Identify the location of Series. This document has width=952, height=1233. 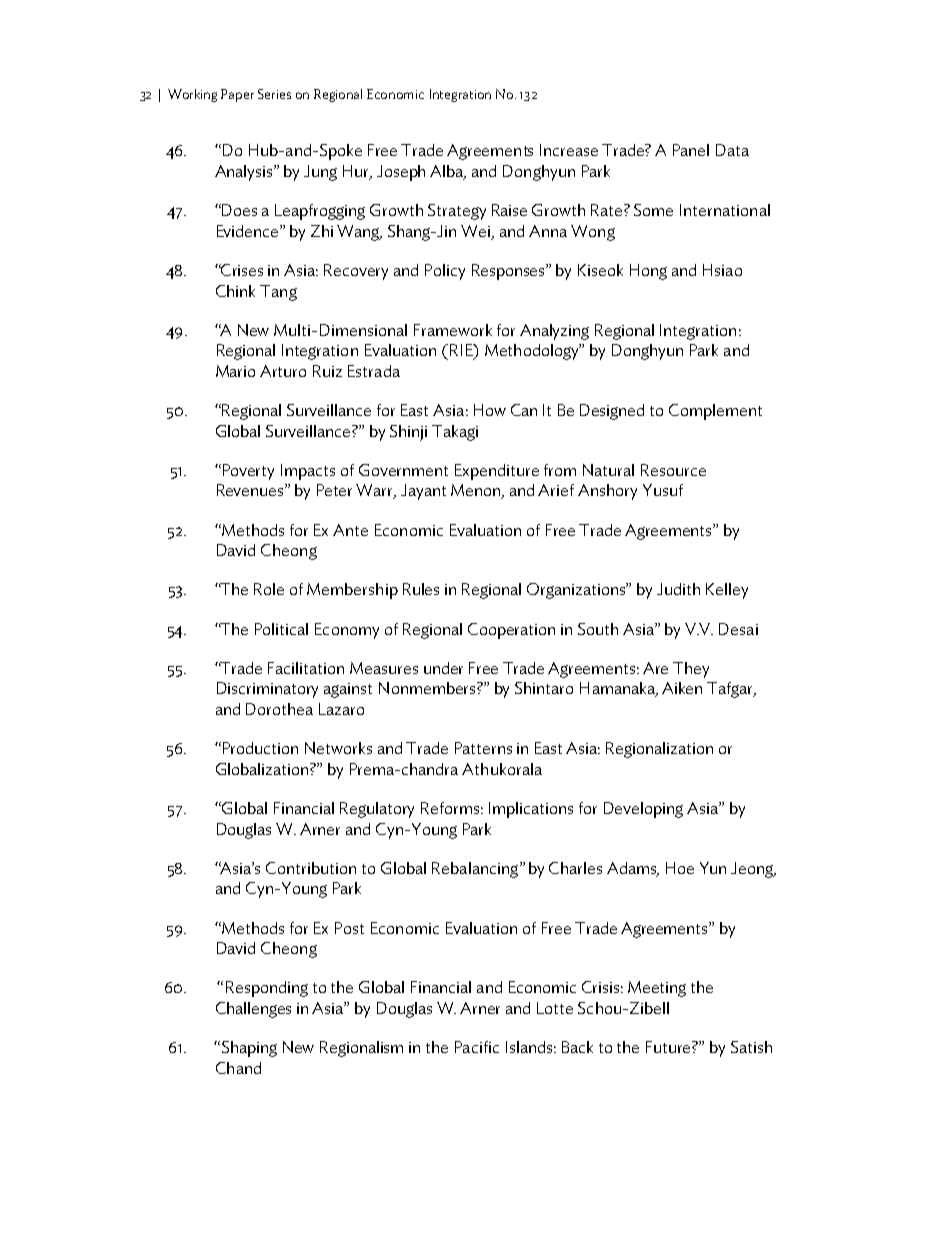
(274, 94).
